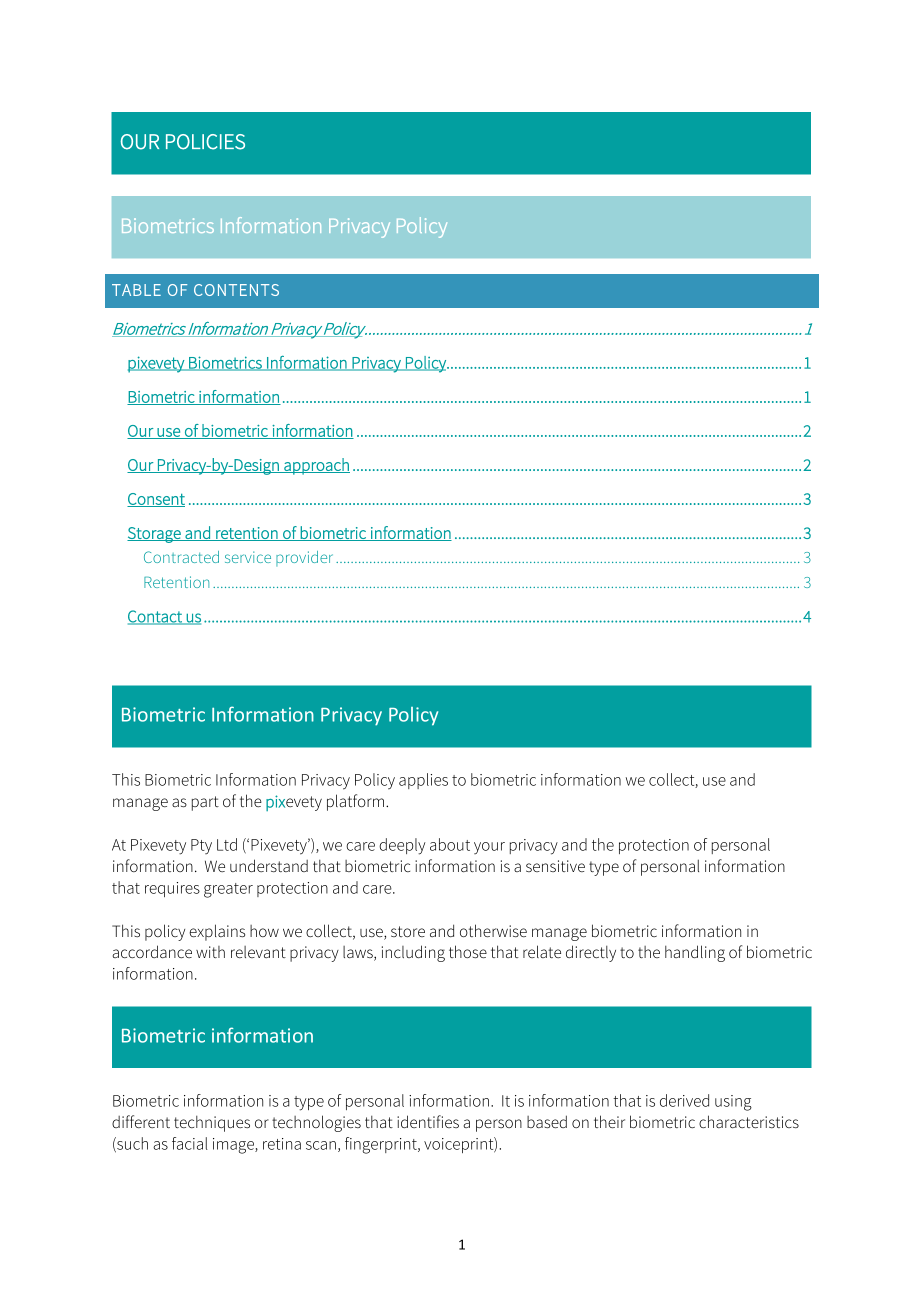 The width and height of the document is (924, 1309). I want to click on CONTENTS, so click(236, 290).
